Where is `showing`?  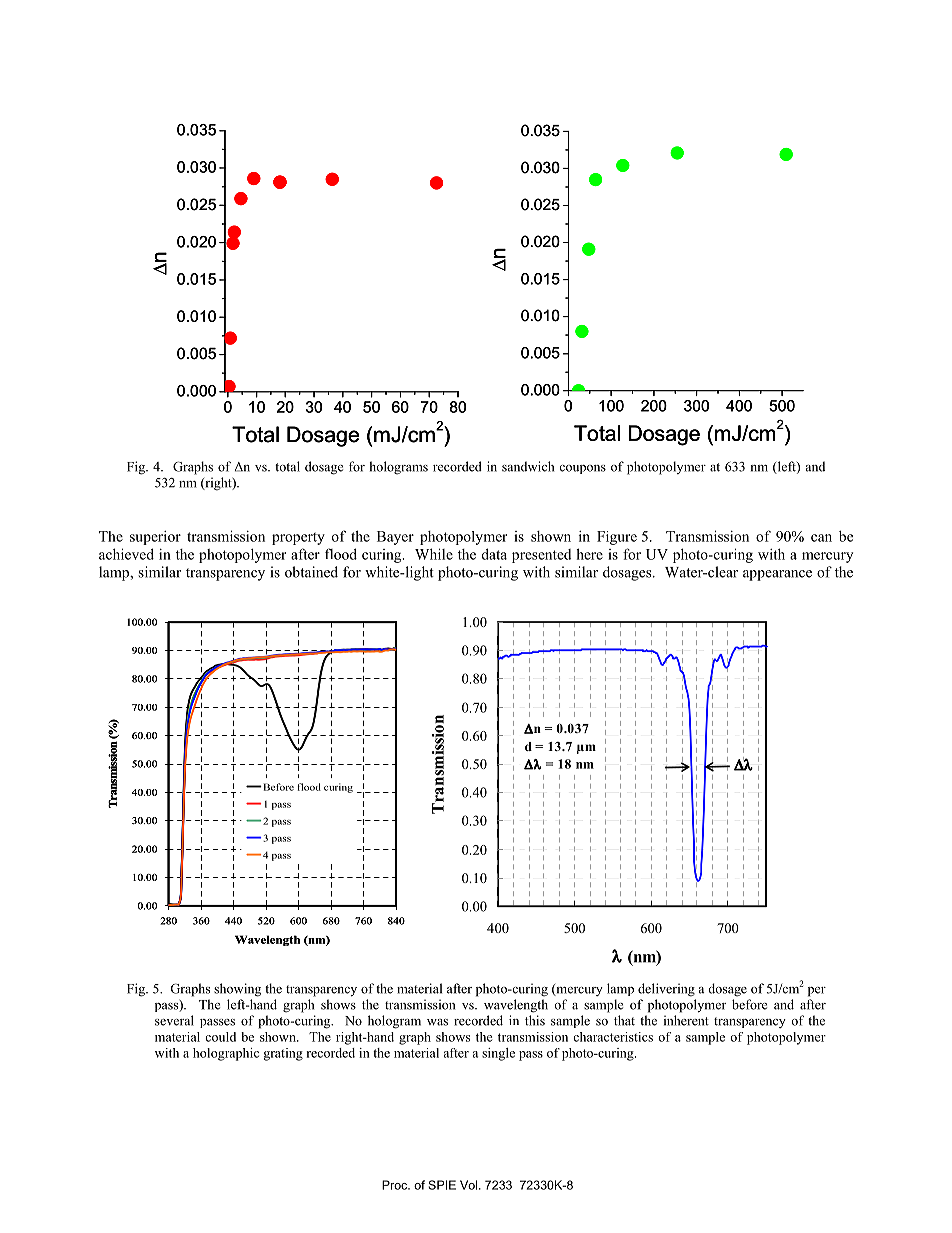
showing is located at coordinates (237, 990).
